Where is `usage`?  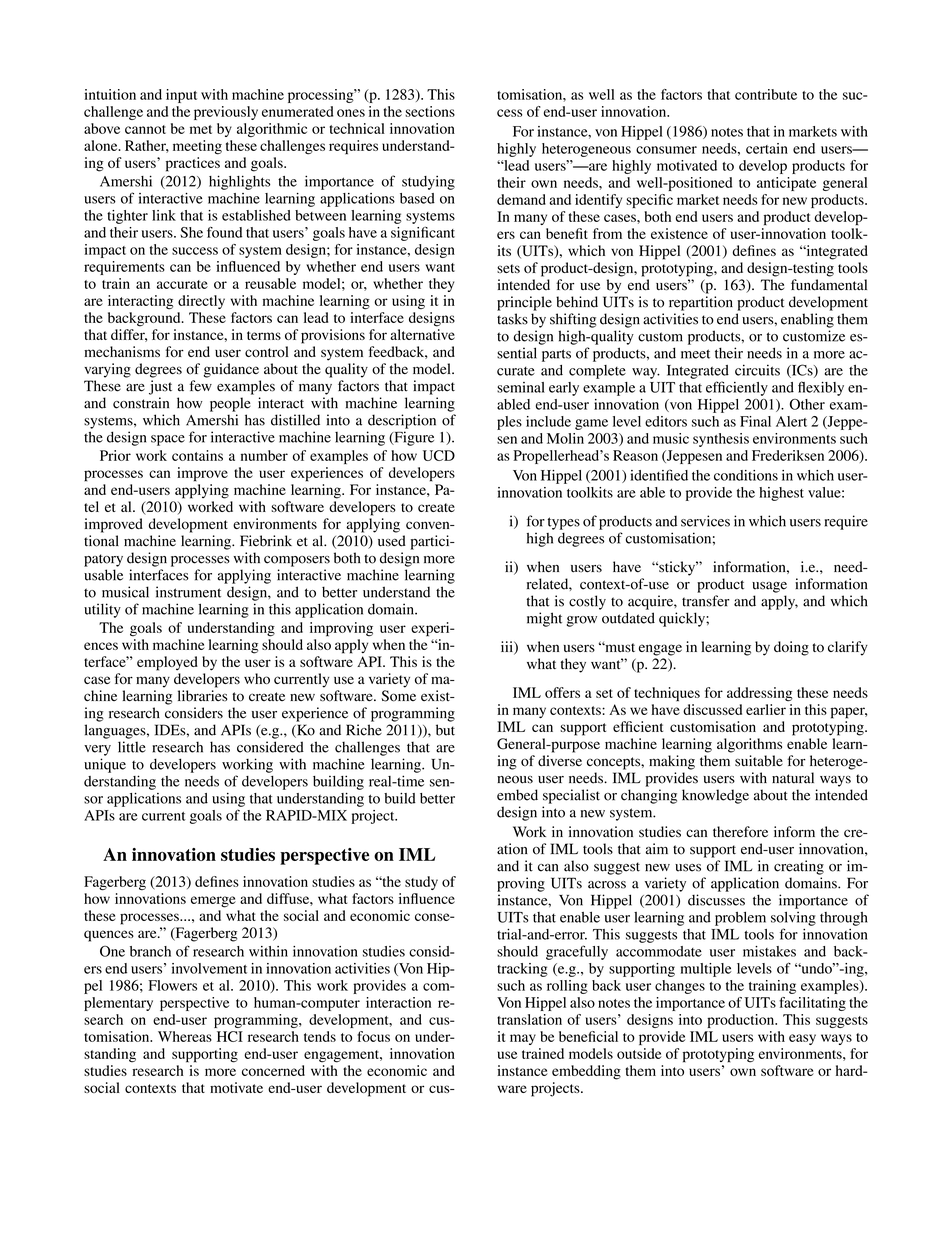 usage is located at coordinates (769, 587).
